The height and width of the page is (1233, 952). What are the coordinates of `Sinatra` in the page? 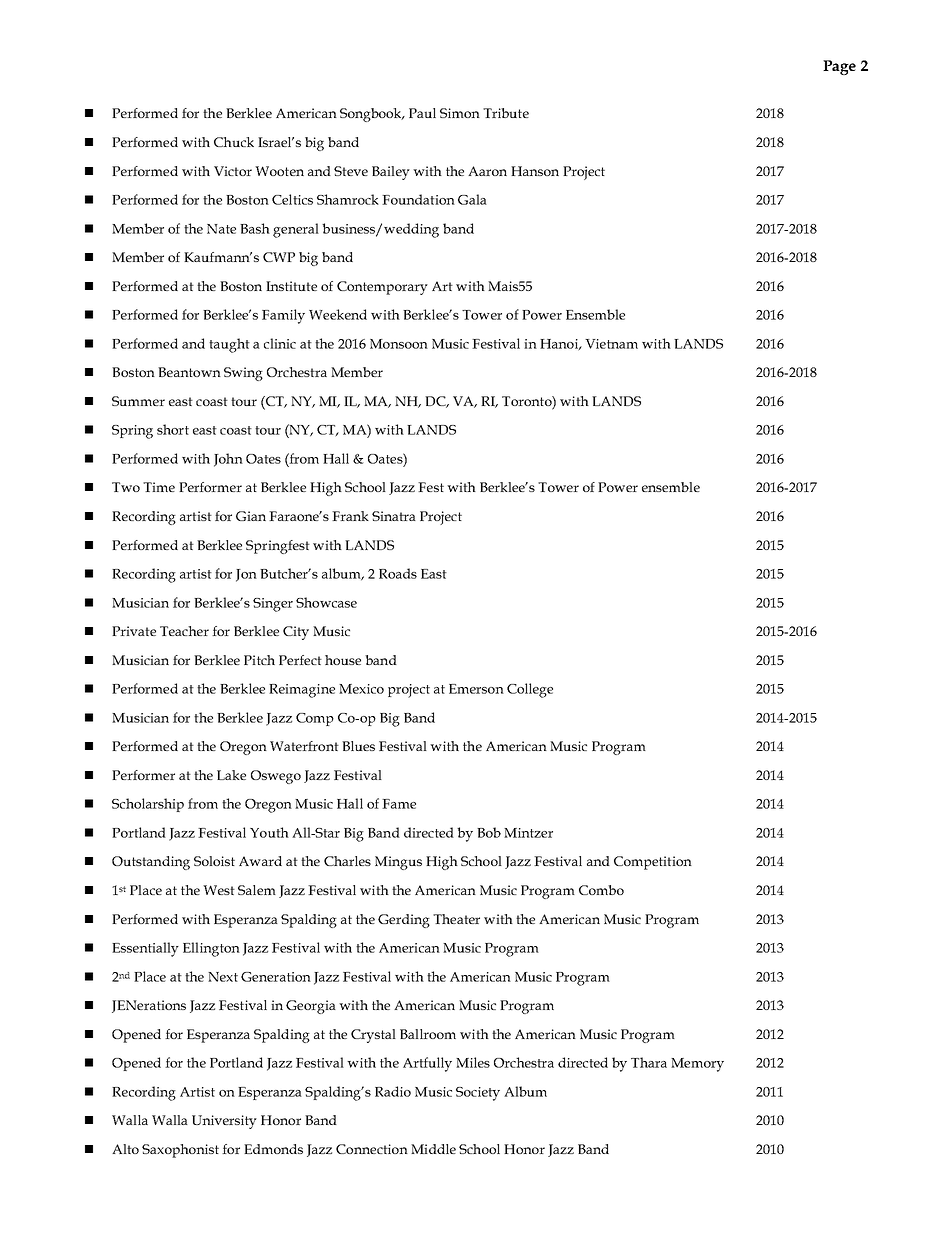 It's located at (394, 516).
